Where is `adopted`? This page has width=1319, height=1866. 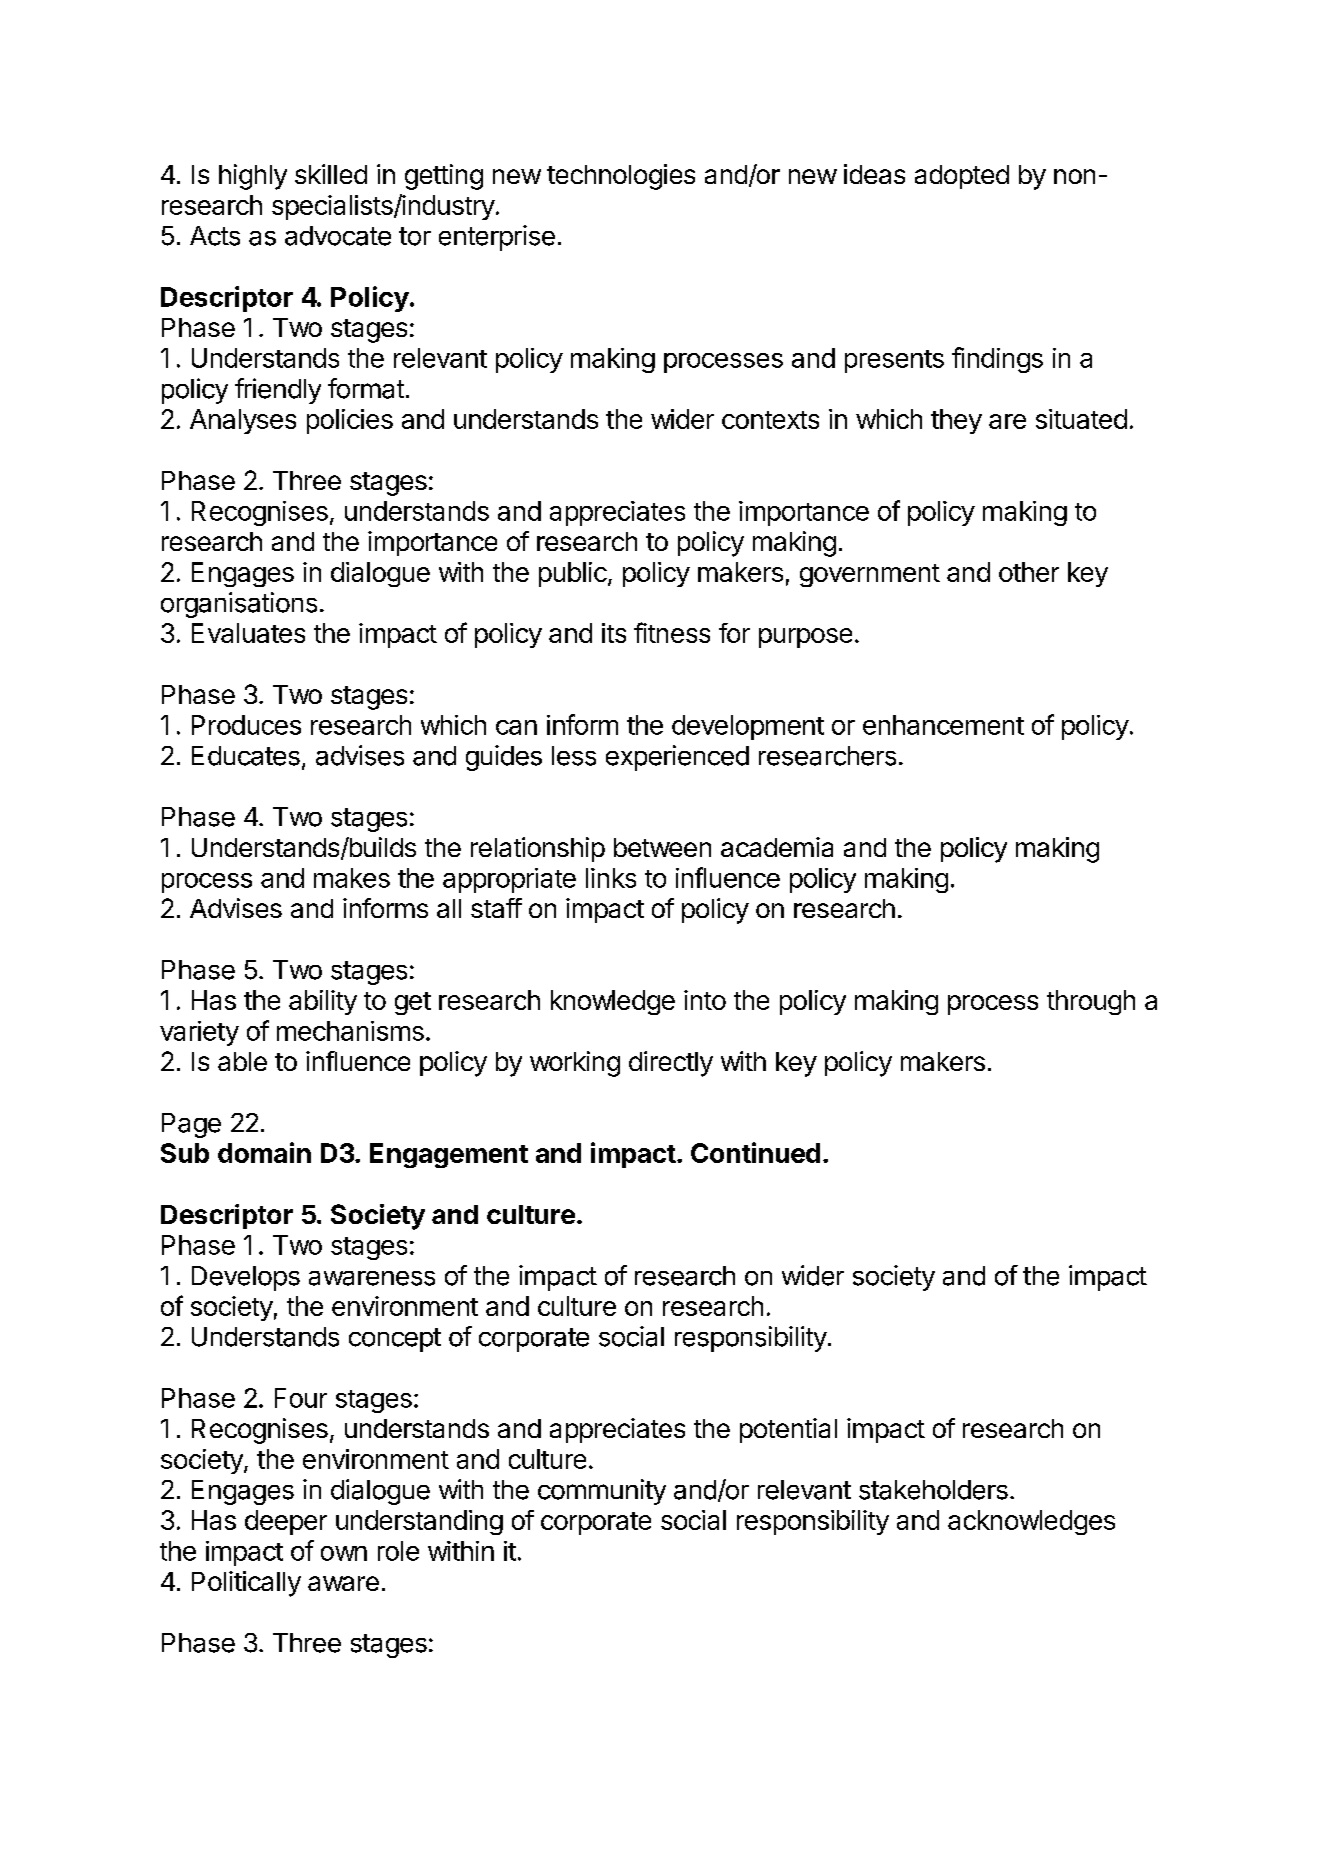 adopted is located at coordinates (962, 177).
